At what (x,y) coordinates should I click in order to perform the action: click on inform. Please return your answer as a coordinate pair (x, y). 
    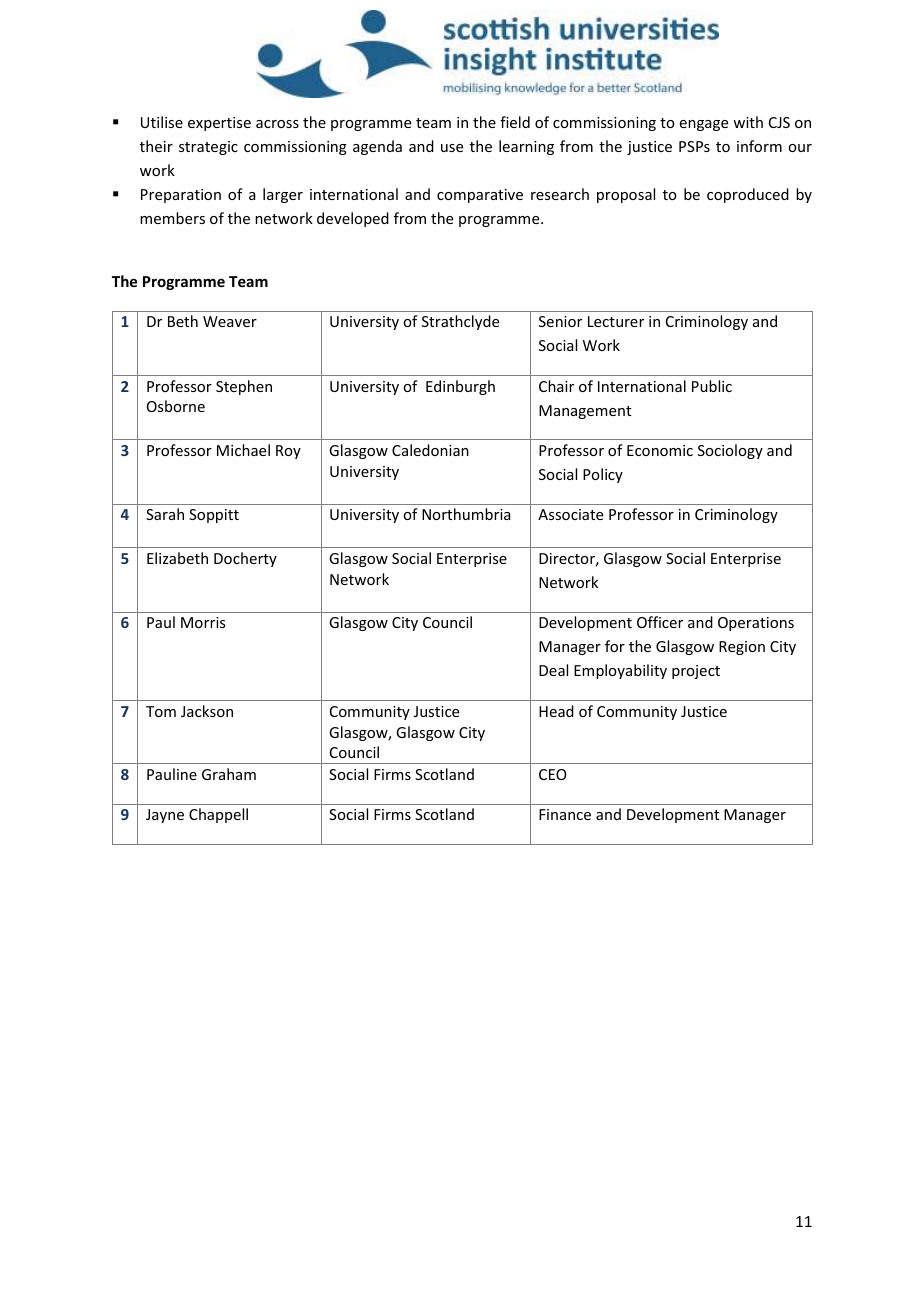
    Looking at the image, I should click on (759, 146).
